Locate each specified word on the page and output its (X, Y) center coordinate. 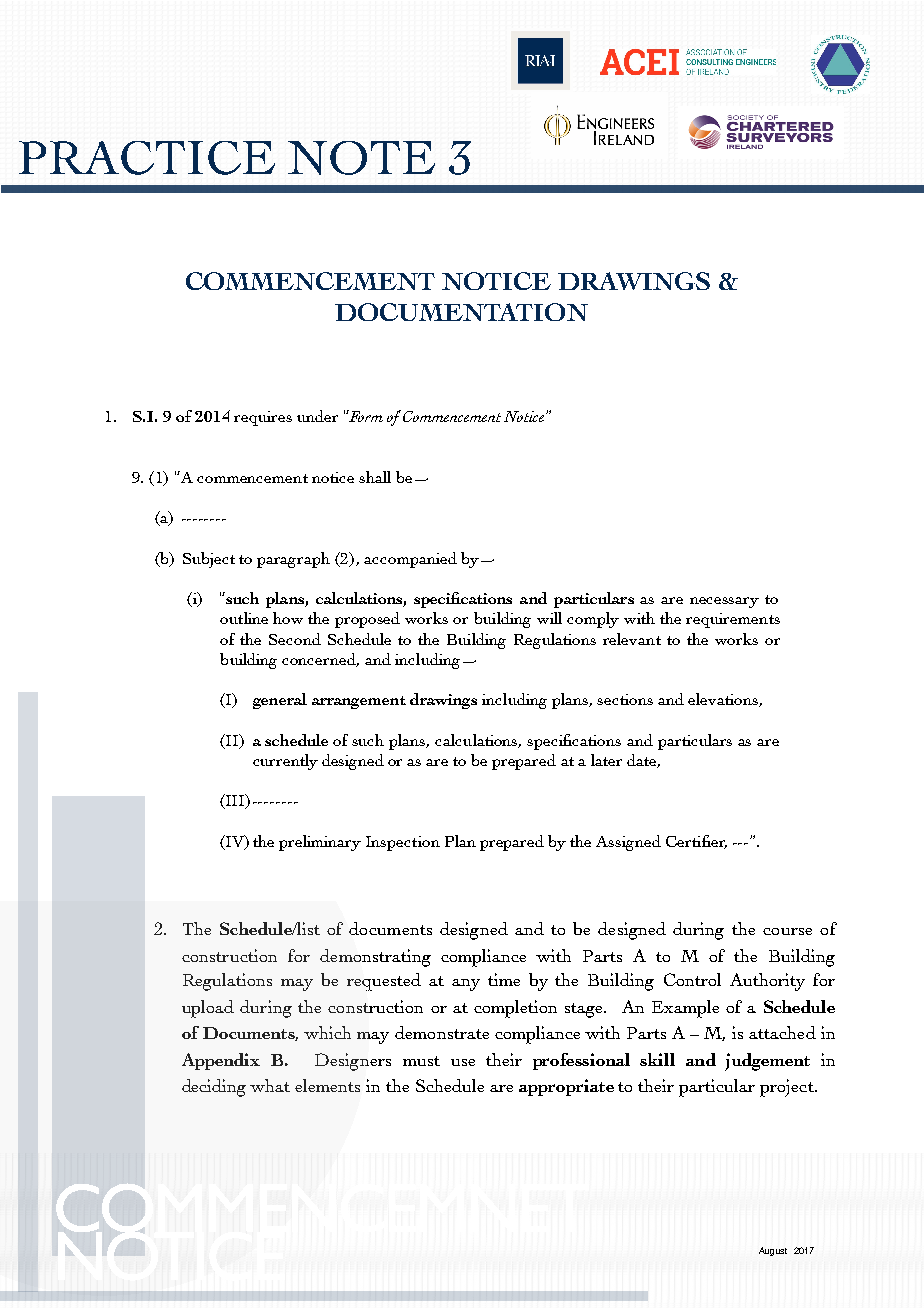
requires (263, 418)
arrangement (359, 702)
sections (625, 699)
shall (375, 477)
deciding (214, 1088)
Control (692, 979)
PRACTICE (147, 158)
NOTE (361, 158)
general (280, 701)
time (504, 979)
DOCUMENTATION (461, 312)
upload (208, 1009)
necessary (724, 602)
